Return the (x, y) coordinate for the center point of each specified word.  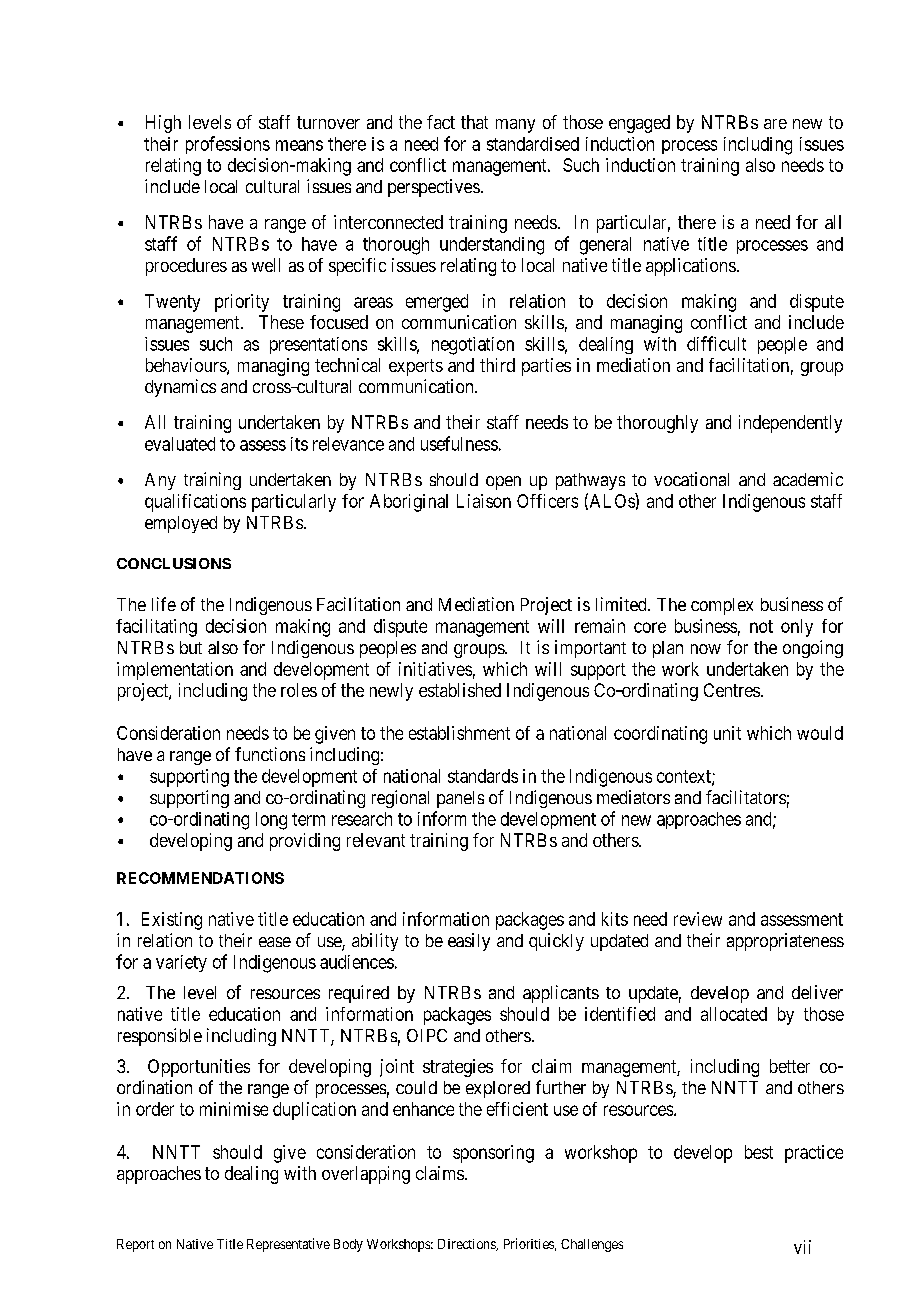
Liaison (484, 501)
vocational (691, 479)
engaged (639, 124)
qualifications (195, 503)
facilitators (746, 797)
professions (228, 145)
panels (460, 799)
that (474, 122)
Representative (288, 1245)
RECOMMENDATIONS (200, 878)
